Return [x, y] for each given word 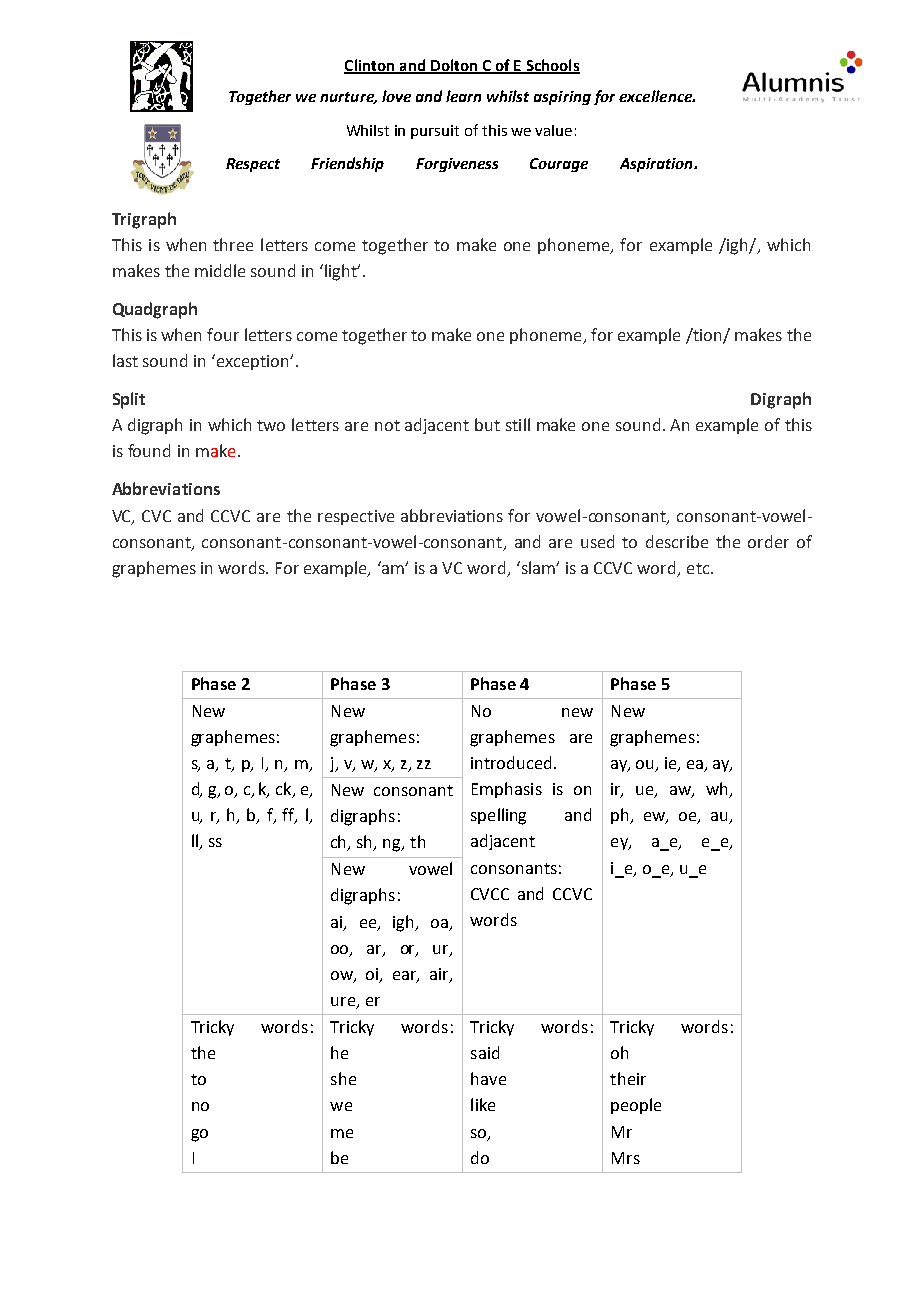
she [343, 1078]
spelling [498, 816]
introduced [513, 762]
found [149, 450]
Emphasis [507, 790]
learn [463, 96]
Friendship [347, 164]
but [487, 424]
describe [677, 541]
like [483, 1104]
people [636, 1106]
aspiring [562, 98]
